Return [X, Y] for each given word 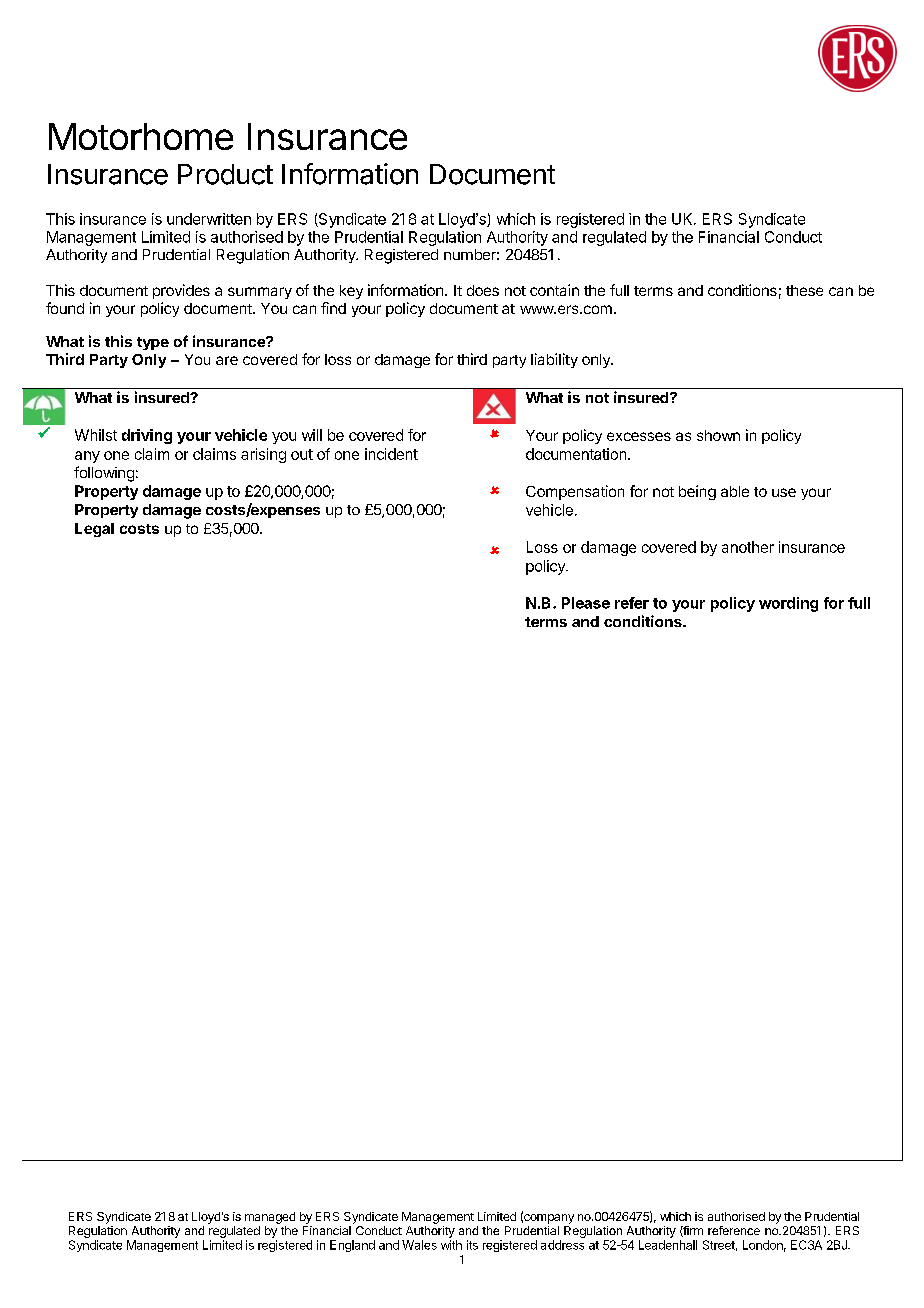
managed [270, 1218]
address [562, 1245]
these [804, 290]
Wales [419, 1245]
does [483, 290]
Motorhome [141, 136]
